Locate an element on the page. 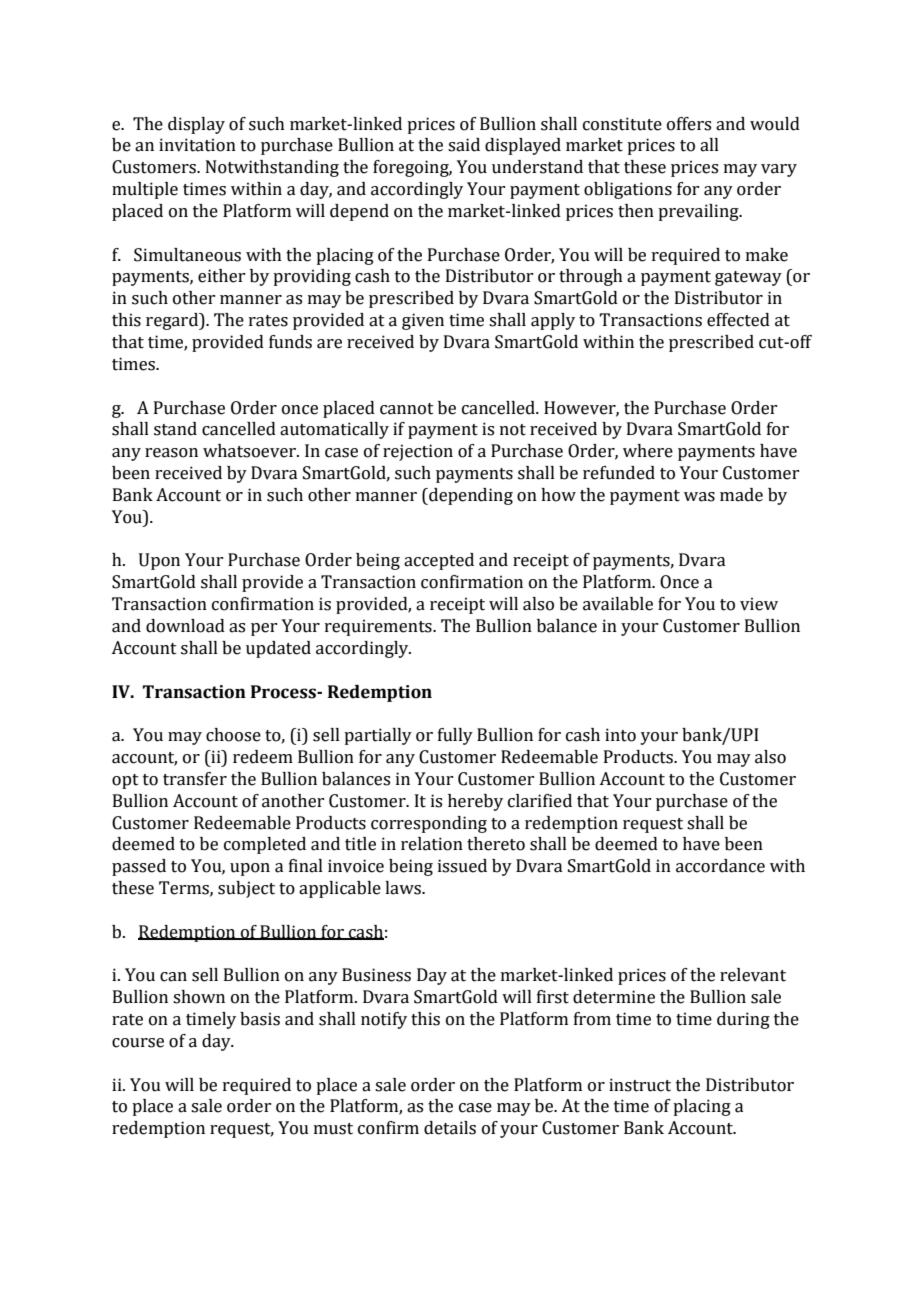  requirements is located at coordinates (379, 627).
